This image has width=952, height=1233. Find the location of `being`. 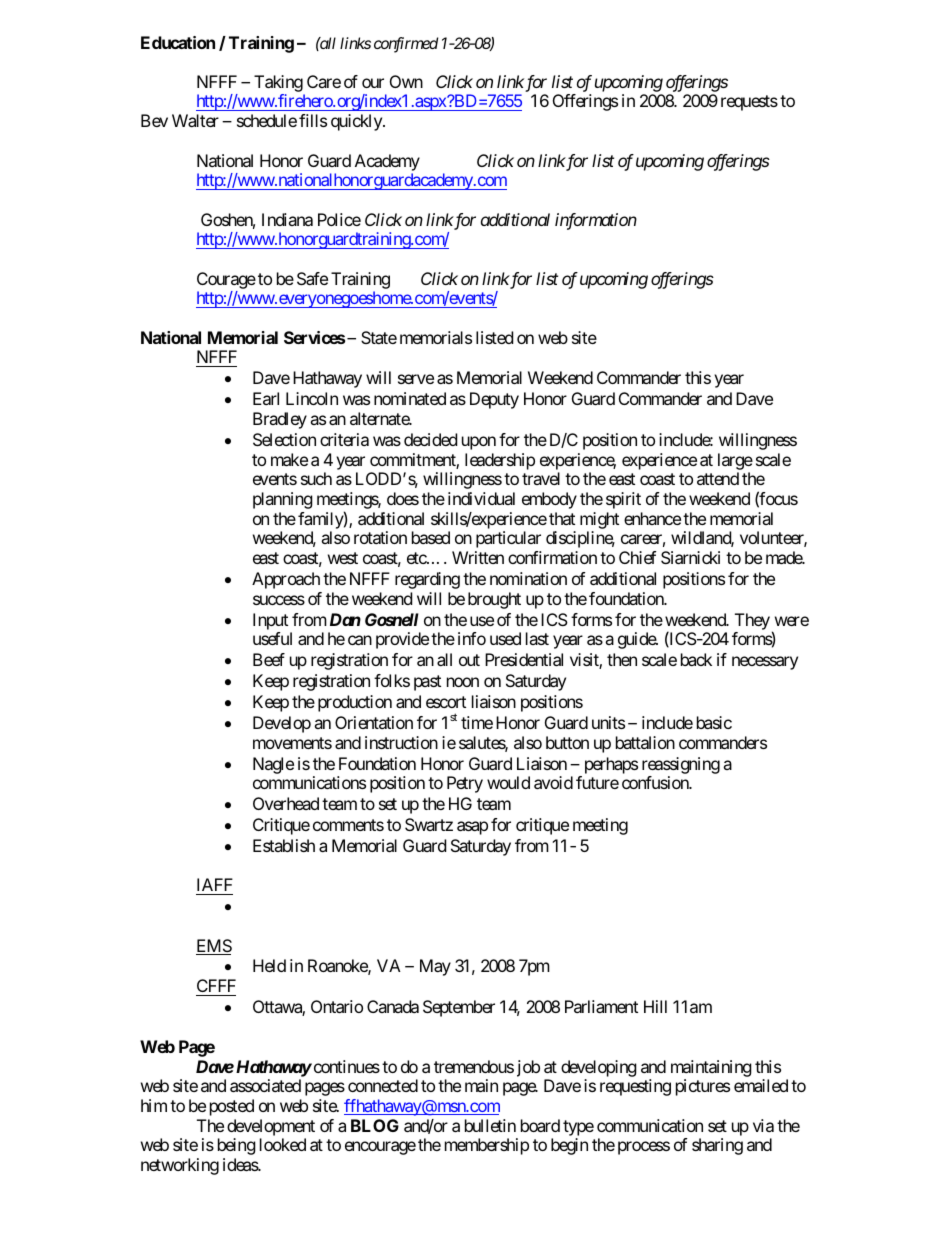

being is located at coordinates (237, 1146).
